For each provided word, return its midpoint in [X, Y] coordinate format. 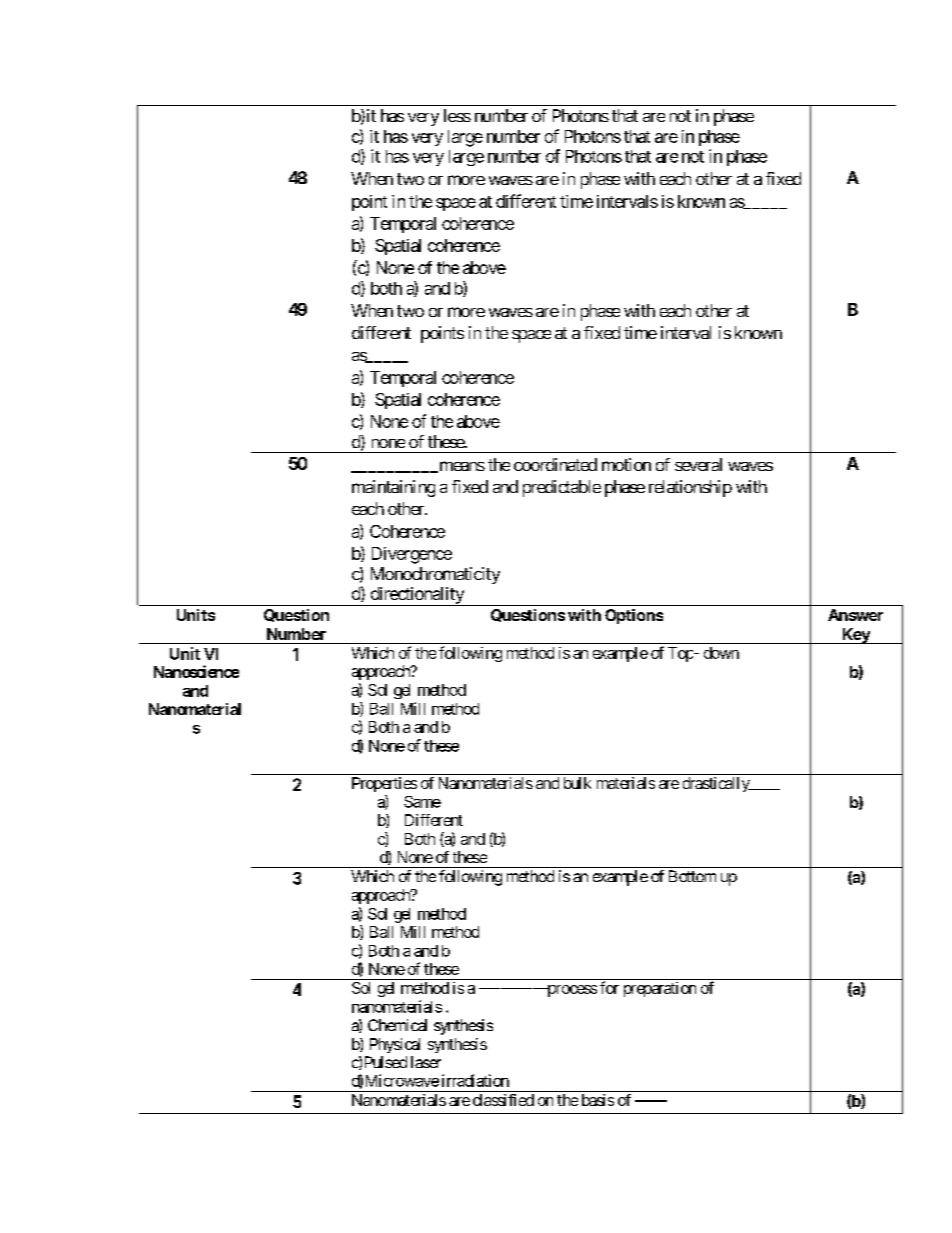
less [457, 115]
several [698, 464]
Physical [395, 1045]
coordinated [555, 464]
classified [503, 1100]
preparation [660, 989]
